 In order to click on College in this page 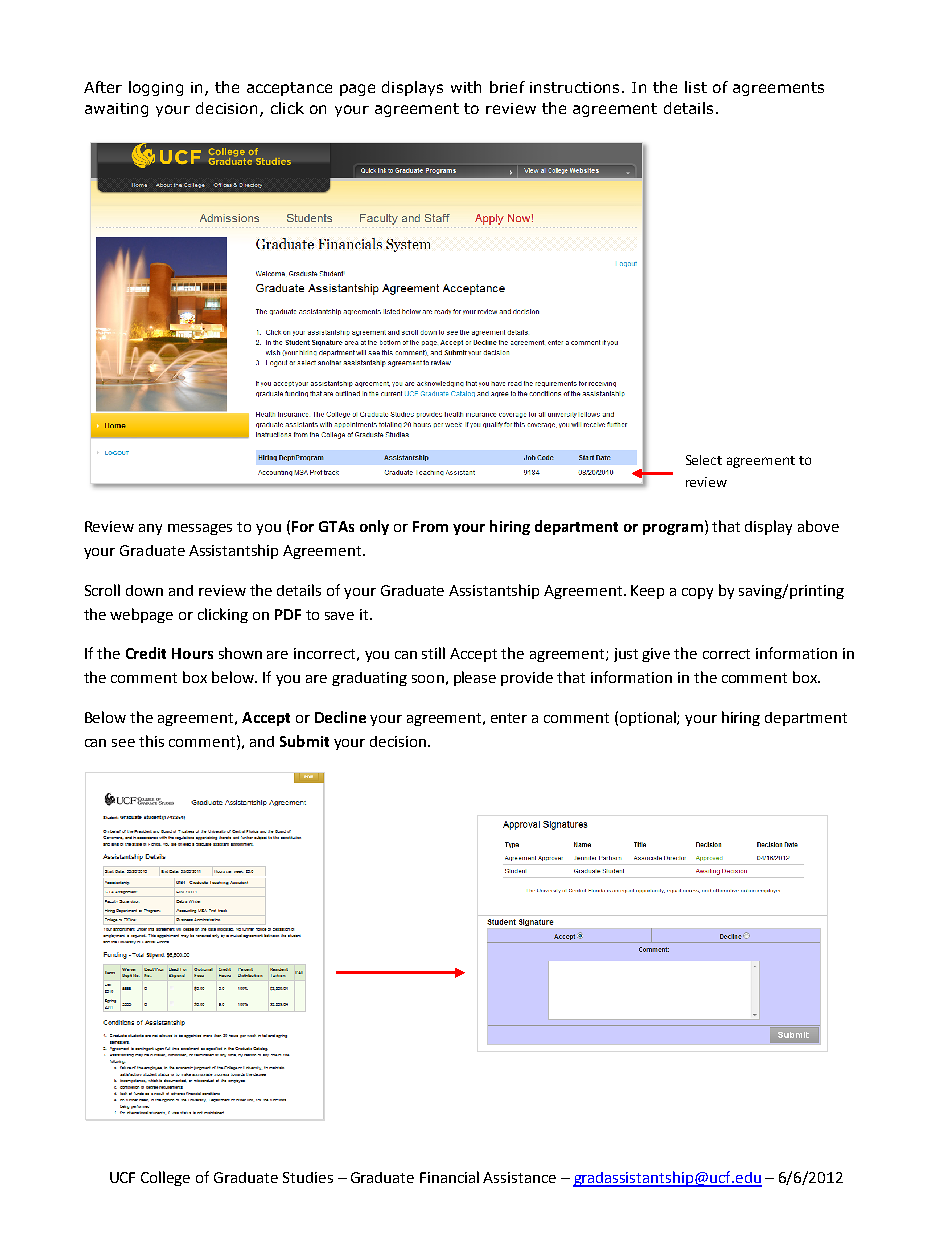, I will do `click(165, 1178)`.
